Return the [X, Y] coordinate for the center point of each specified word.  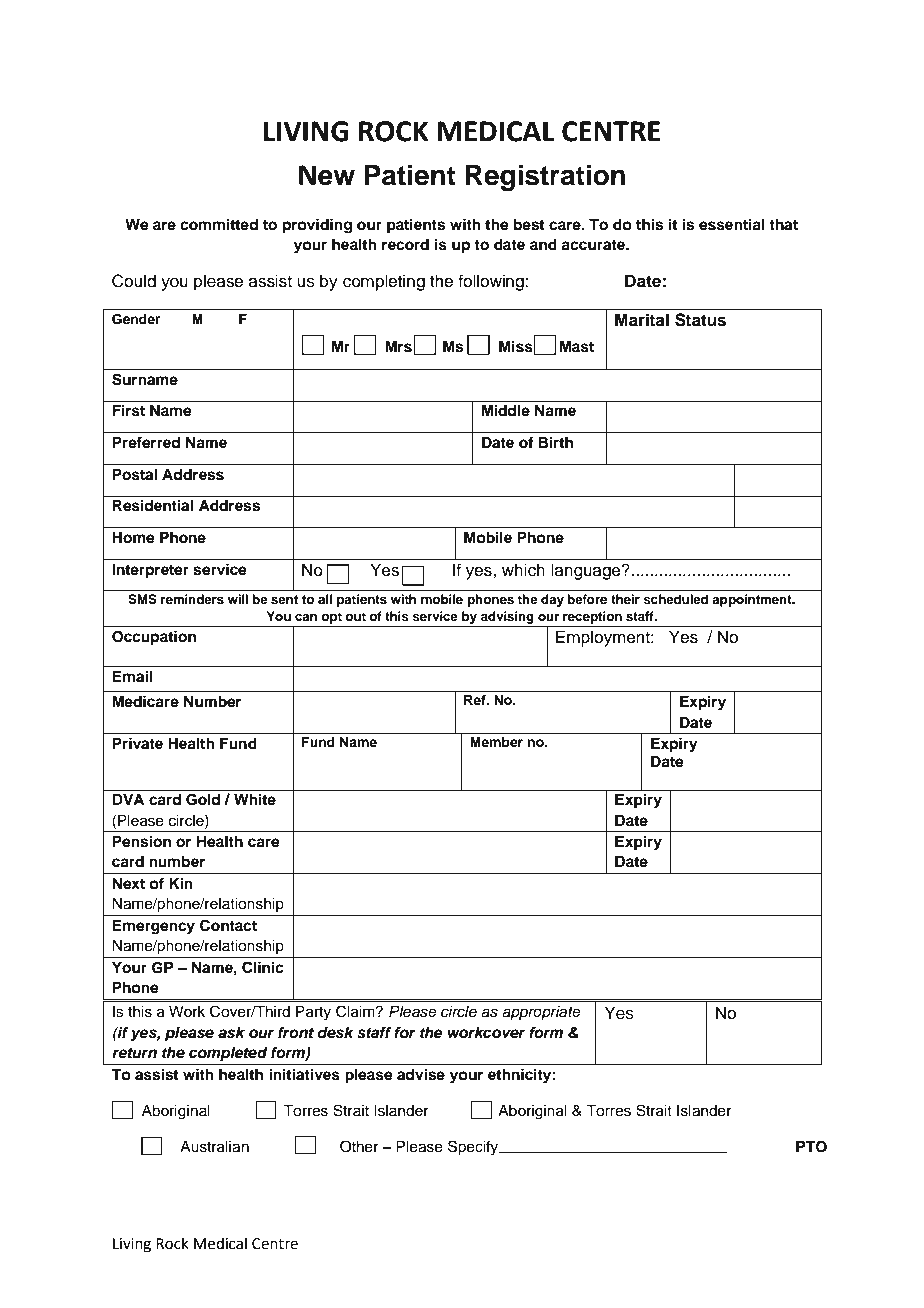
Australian [214, 1147]
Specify [474, 1148]
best [529, 225]
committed [219, 224]
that [783, 224]
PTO [811, 1147]
